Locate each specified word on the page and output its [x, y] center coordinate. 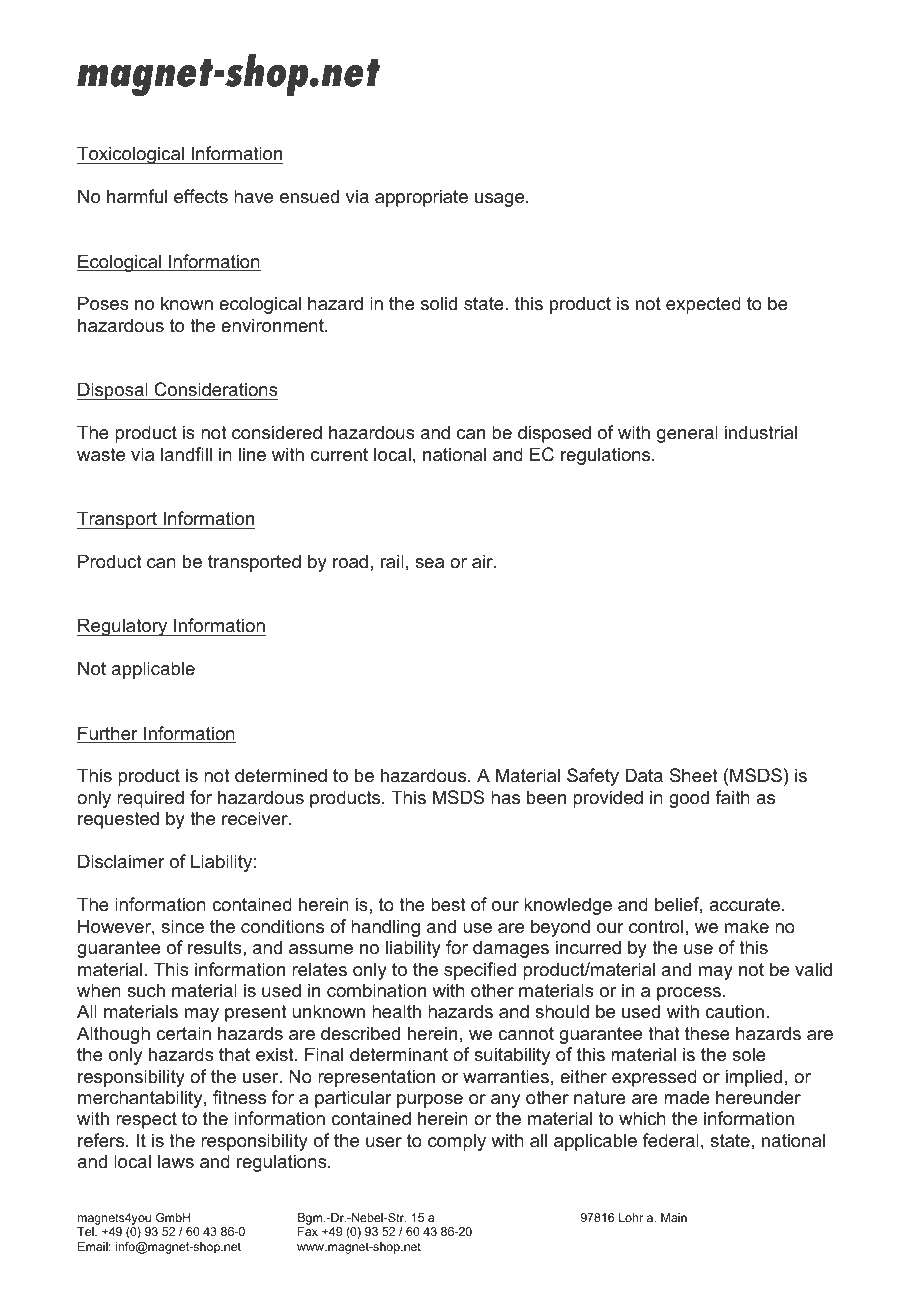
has [505, 797]
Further [108, 734]
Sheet [694, 775]
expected [703, 305]
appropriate [421, 198]
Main [674, 1217]
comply [457, 1142]
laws [176, 1161]
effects [201, 196]
